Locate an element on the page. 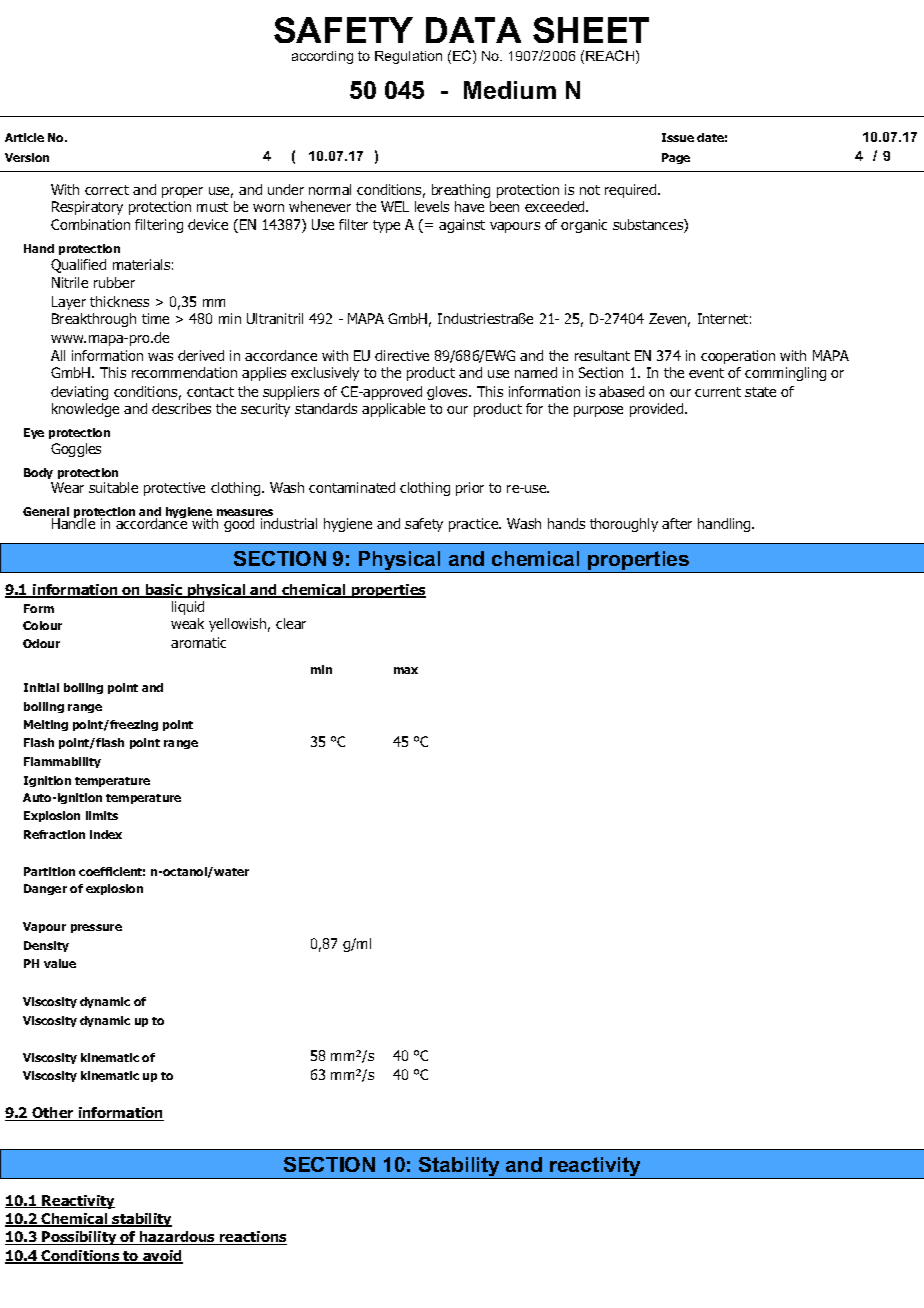 The height and width of the page is (1308, 924). Odour is located at coordinates (41, 643).
